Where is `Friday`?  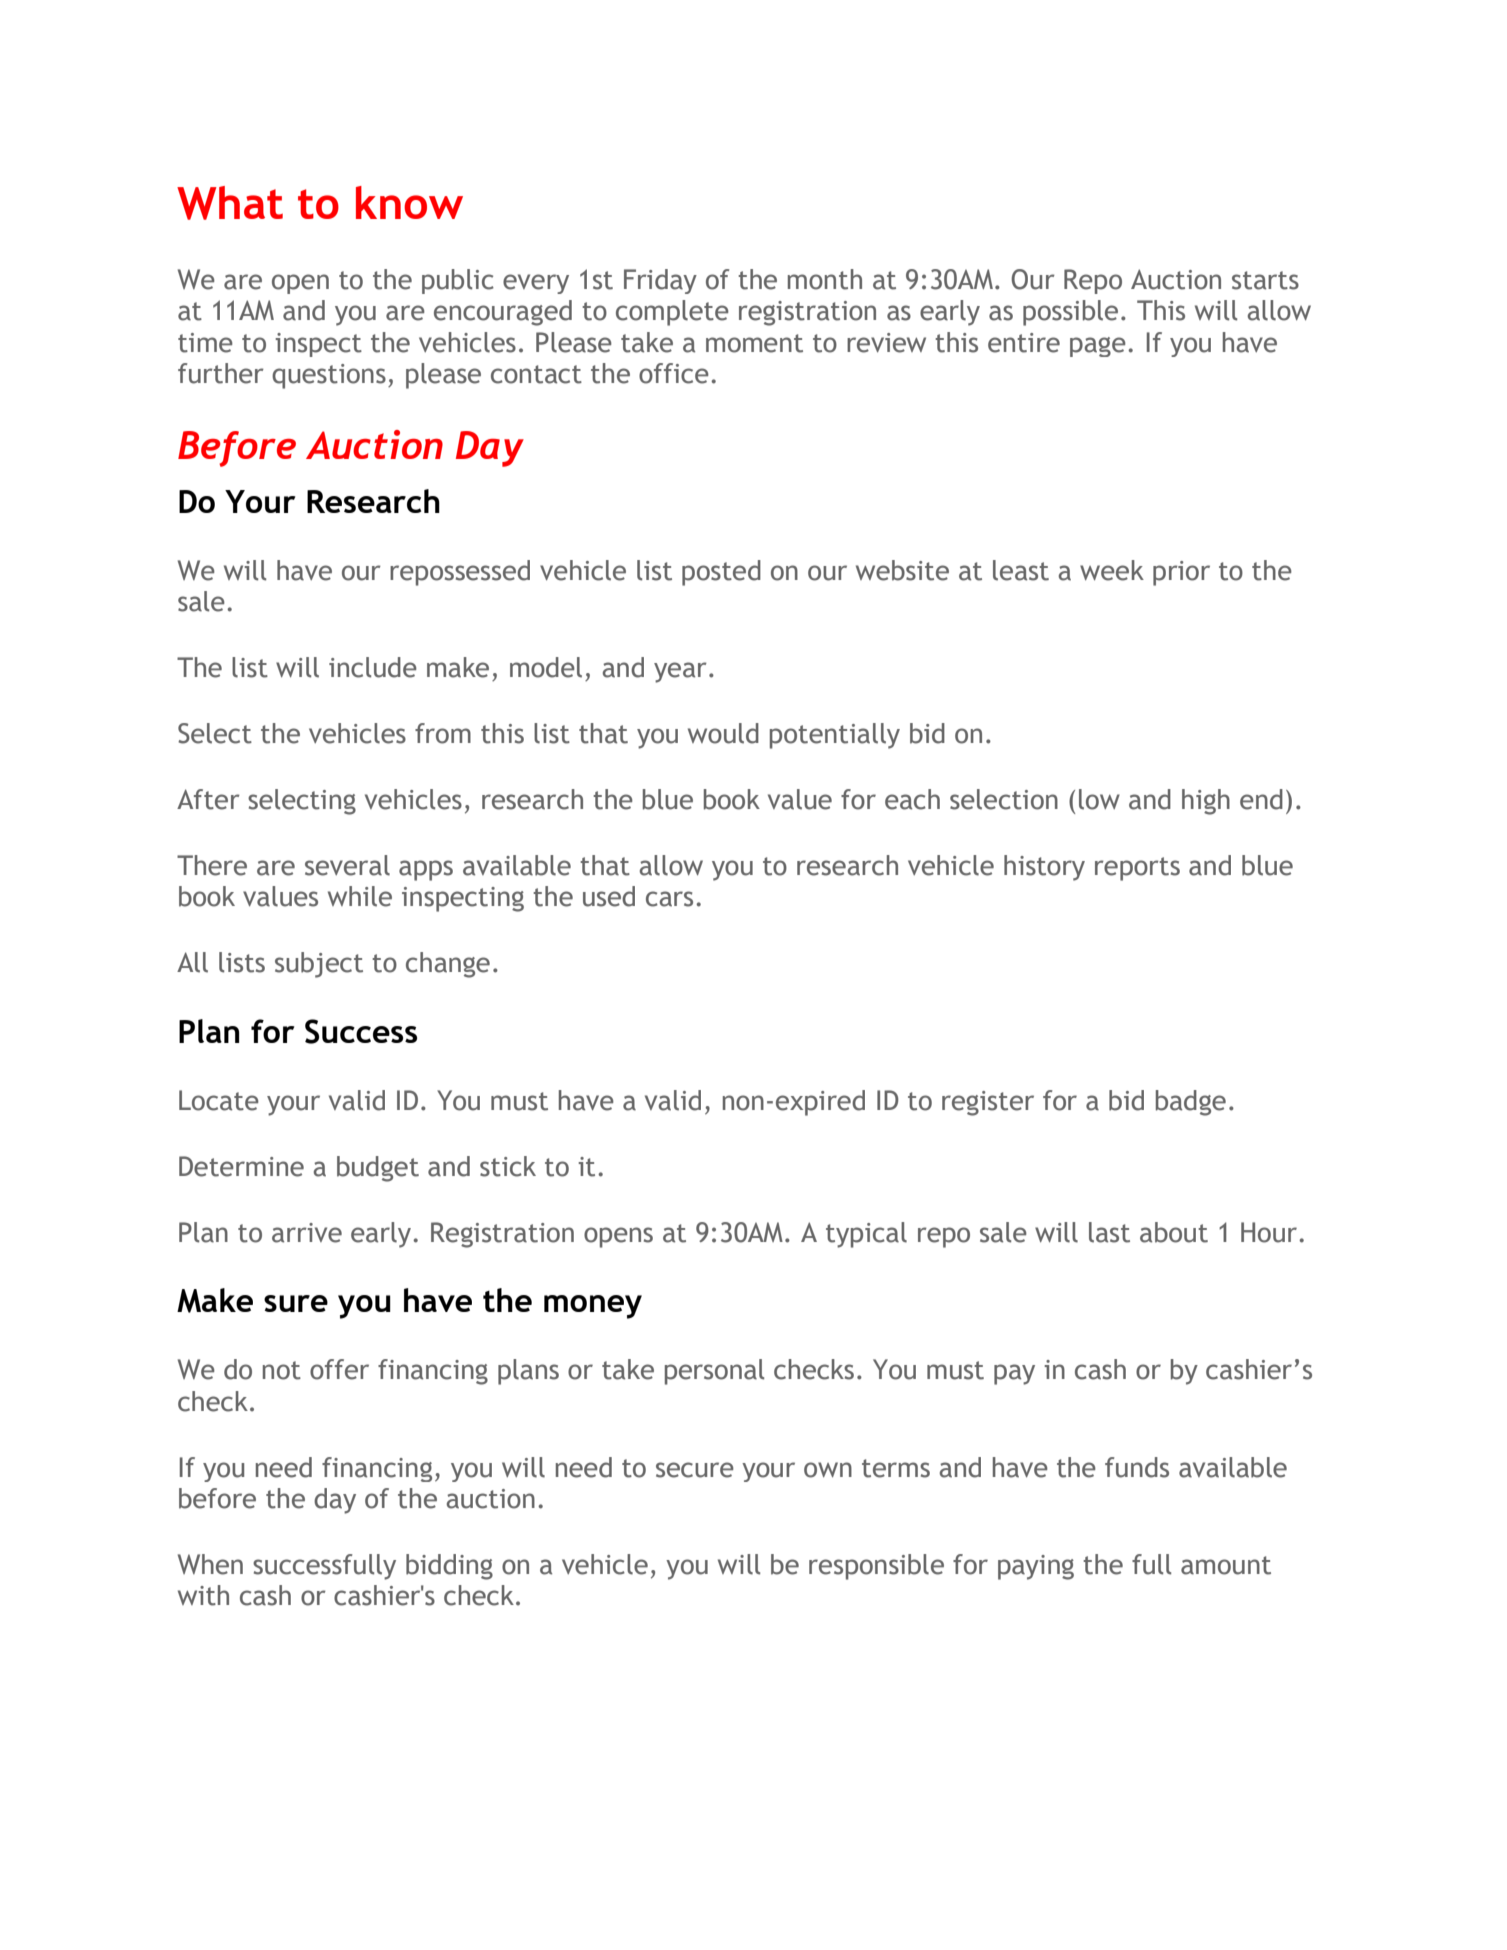
Friday is located at coordinates (660, 281).
